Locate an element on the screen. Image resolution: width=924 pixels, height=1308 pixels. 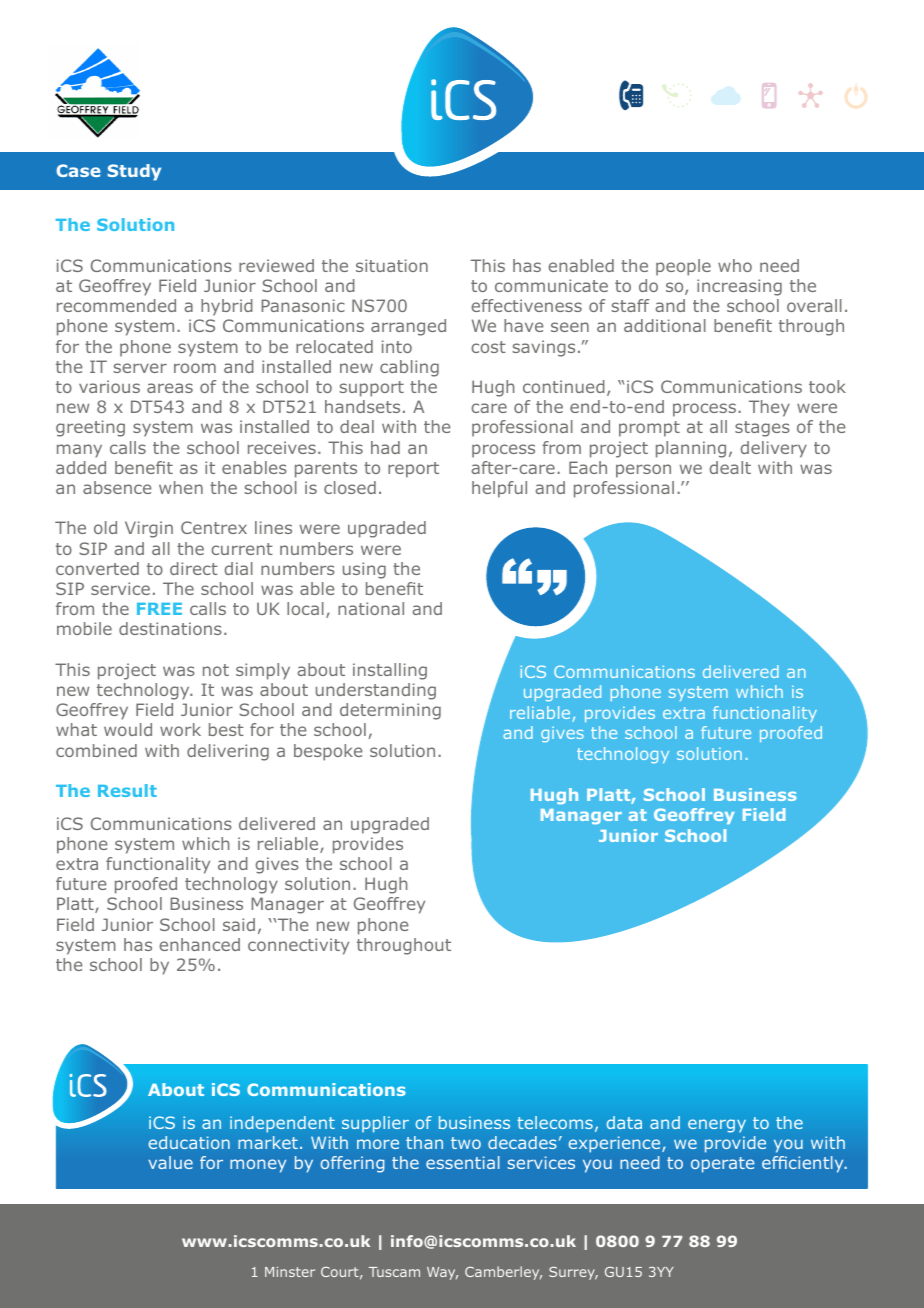
connectivity is located at coordinates (298, 946).
